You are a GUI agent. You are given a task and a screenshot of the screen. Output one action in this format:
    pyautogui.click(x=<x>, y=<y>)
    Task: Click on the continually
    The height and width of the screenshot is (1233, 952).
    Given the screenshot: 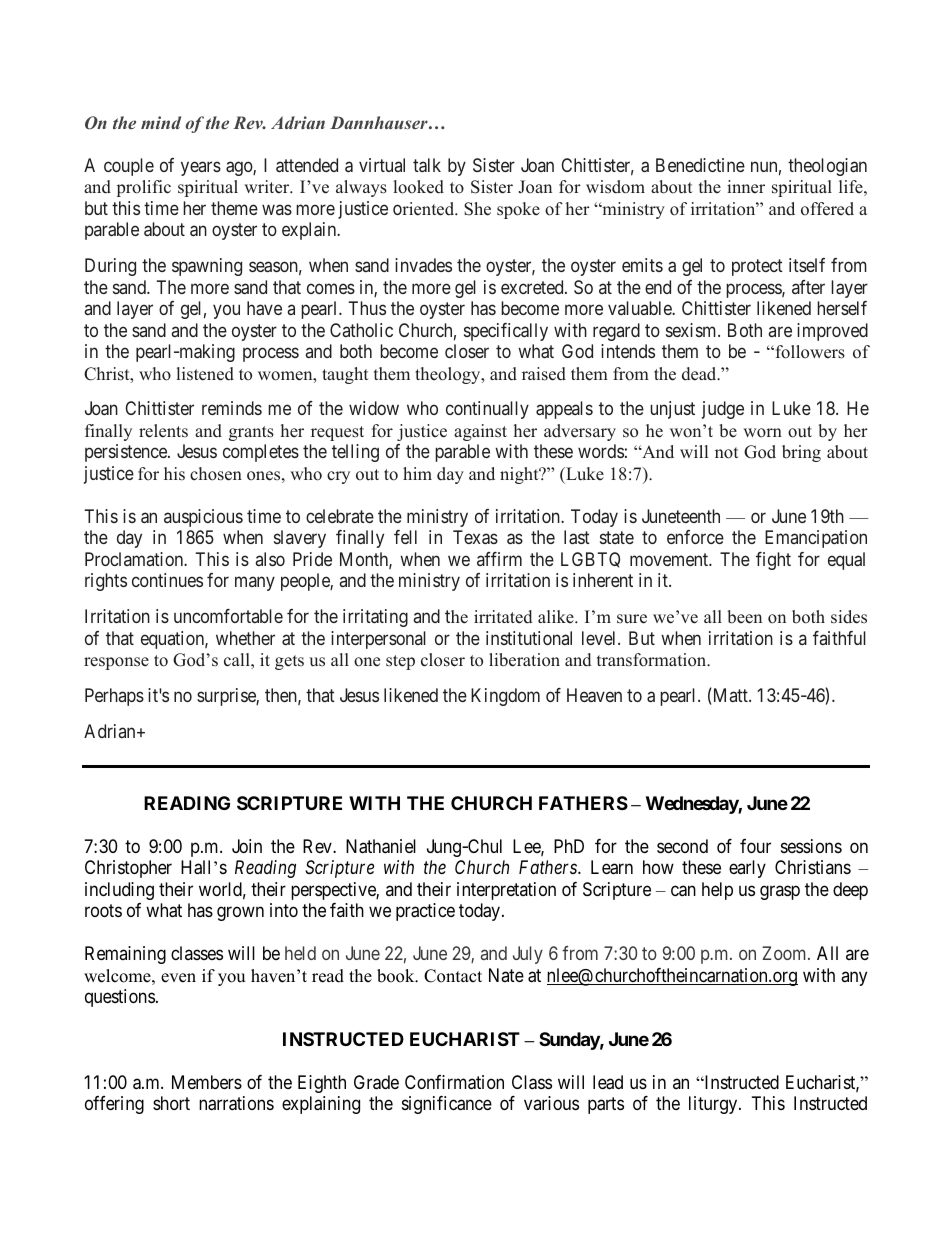 What is the action you would take?
    pyautogui.click(x=487, y=410)
